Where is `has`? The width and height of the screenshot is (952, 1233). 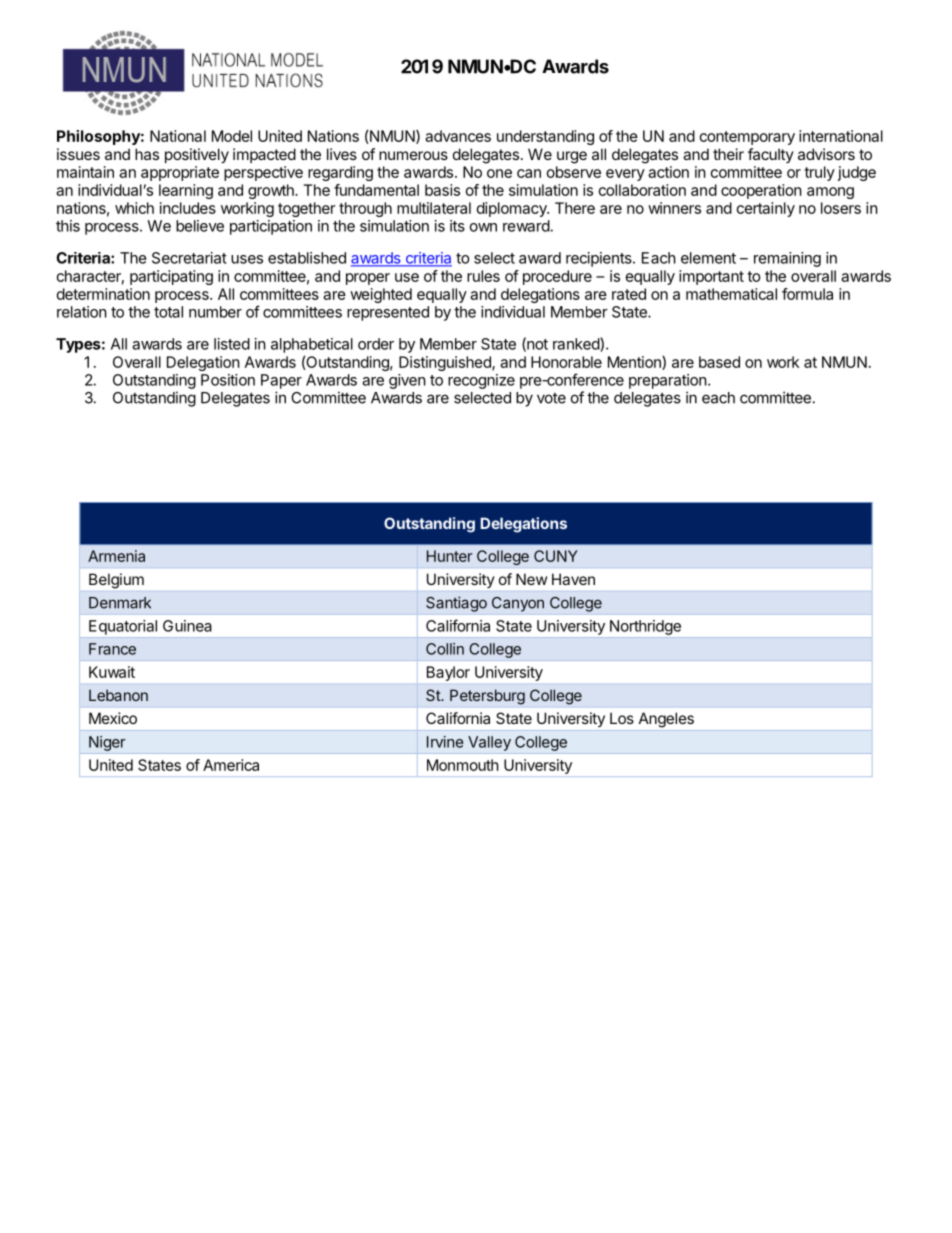
has is located at coordinates (147, 154).
